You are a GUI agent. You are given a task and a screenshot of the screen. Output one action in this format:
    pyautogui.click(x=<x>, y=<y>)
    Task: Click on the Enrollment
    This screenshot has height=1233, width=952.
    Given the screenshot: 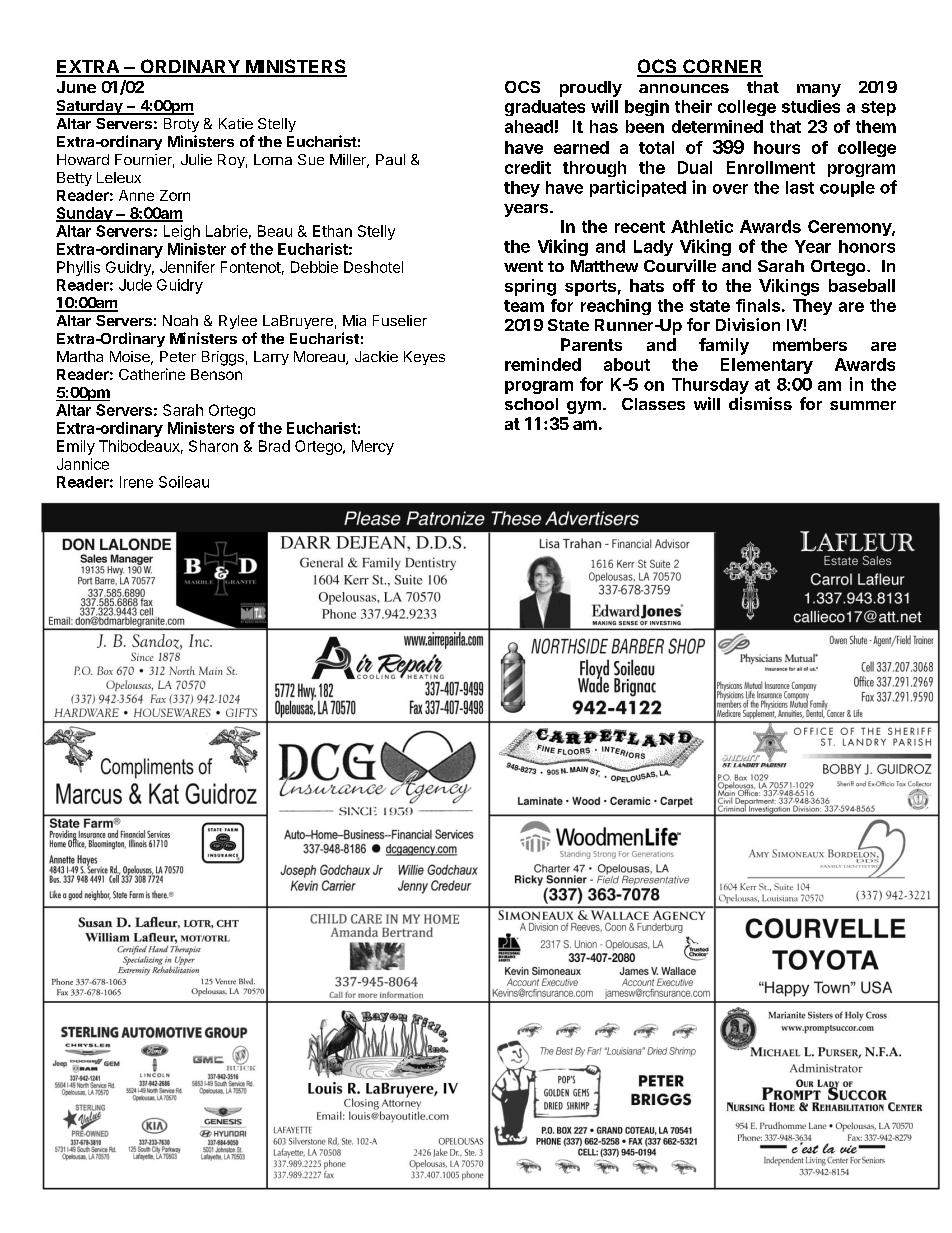 What is the action you would take?
    pyautogui.click(x=771, y=167)
